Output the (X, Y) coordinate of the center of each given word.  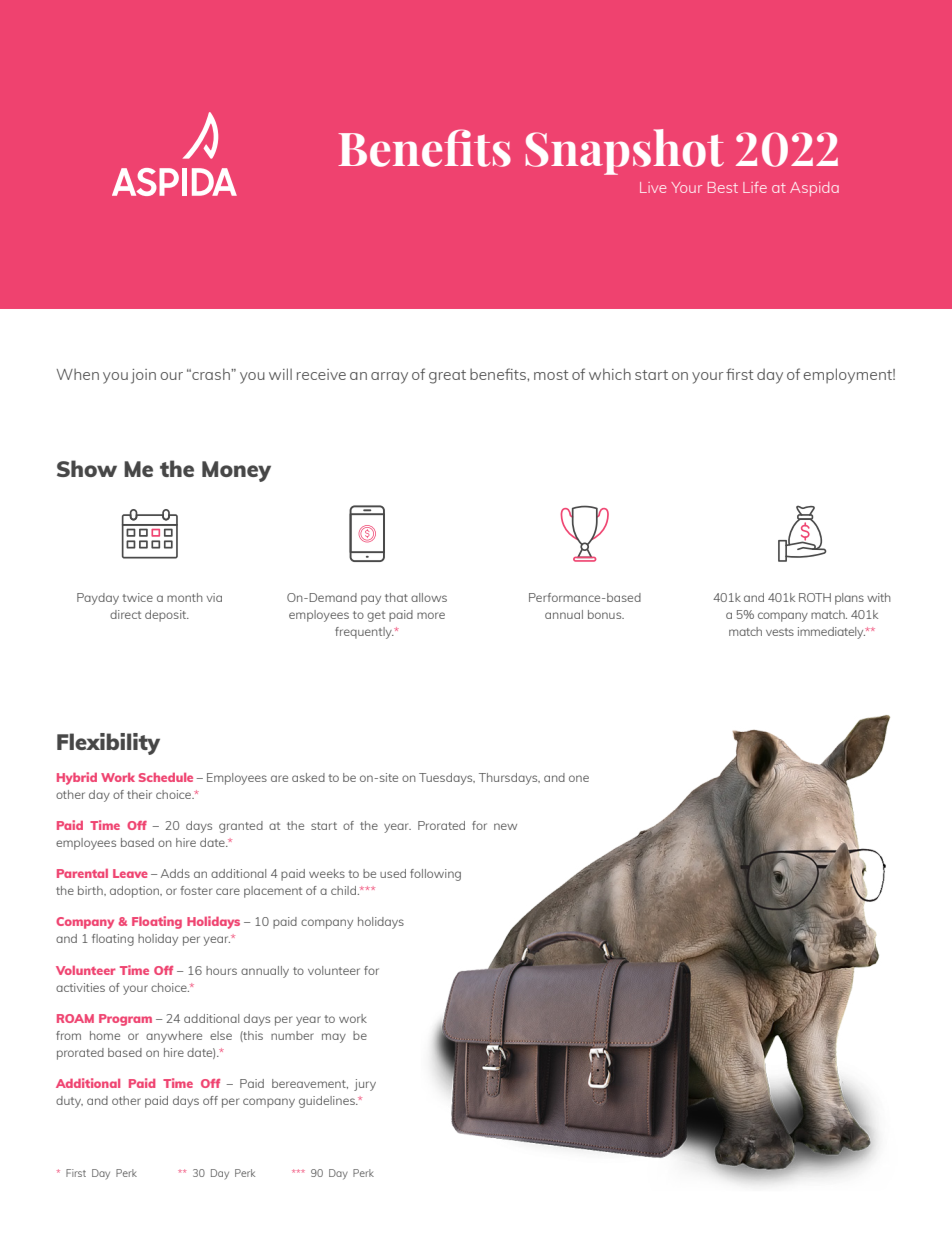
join (143, 376)
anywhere (174, 1037)
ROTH (815, 597)
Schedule (166, 777)
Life (755, 187)
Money (236, 471)
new (505, 826)
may (334, 1038)
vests (780, 632)
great (447, 377)
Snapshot (624, 152)
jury (365, 1085)
